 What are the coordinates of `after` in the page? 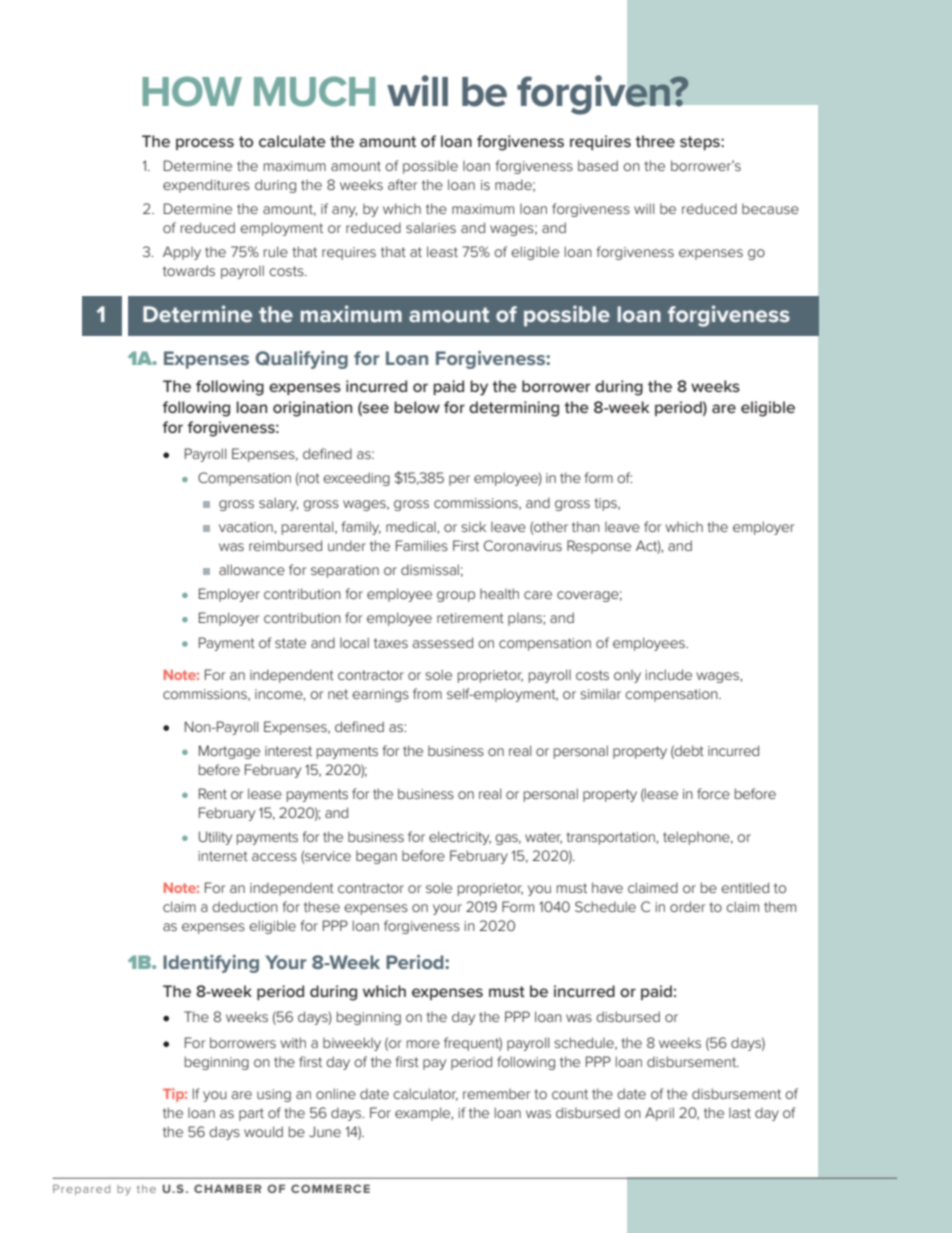 It's located at (402, 184).
